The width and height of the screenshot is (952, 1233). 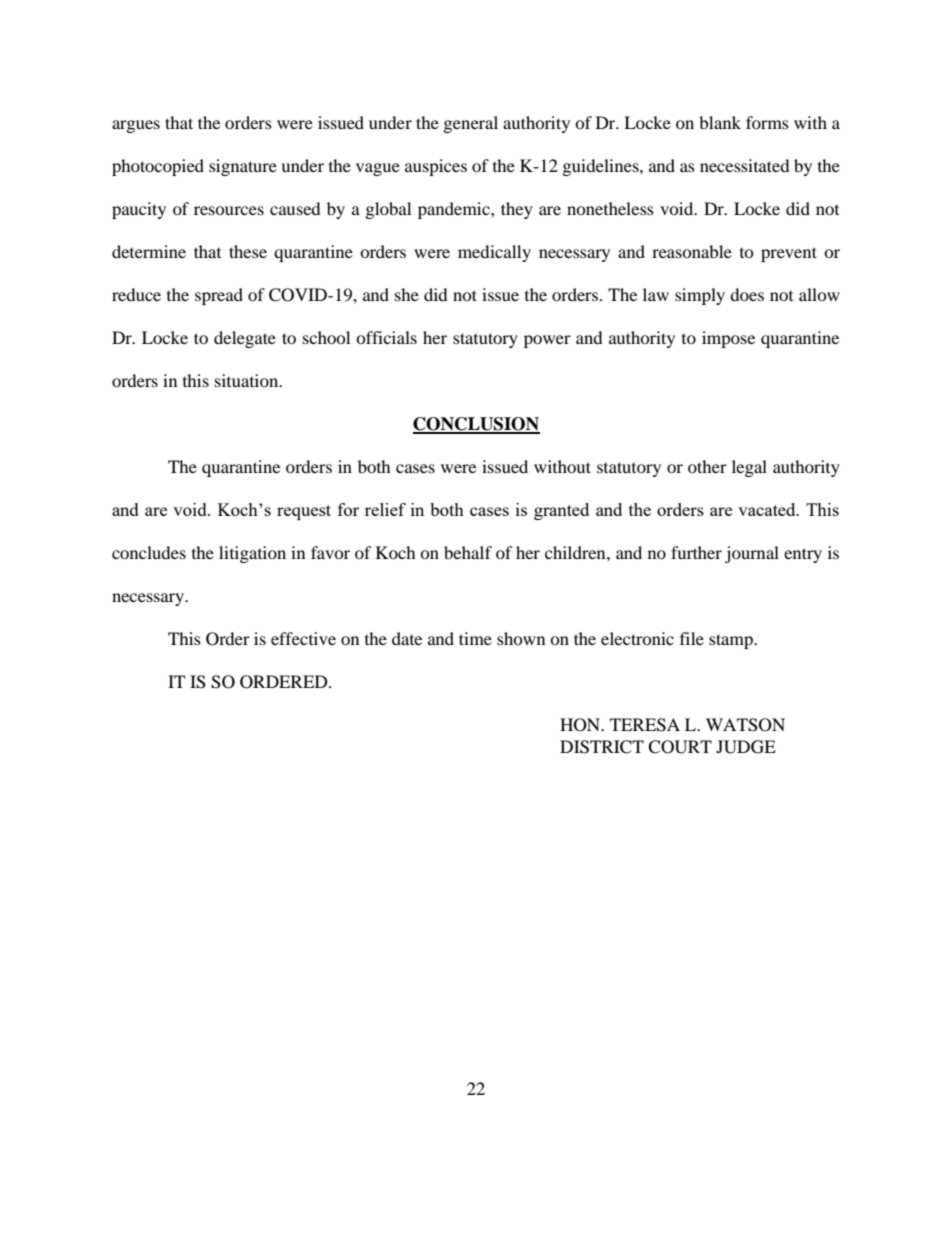 What do you see at coordinates (303, 638) in the screenshot?
I see `effective` at bounding box center [303, 638].
